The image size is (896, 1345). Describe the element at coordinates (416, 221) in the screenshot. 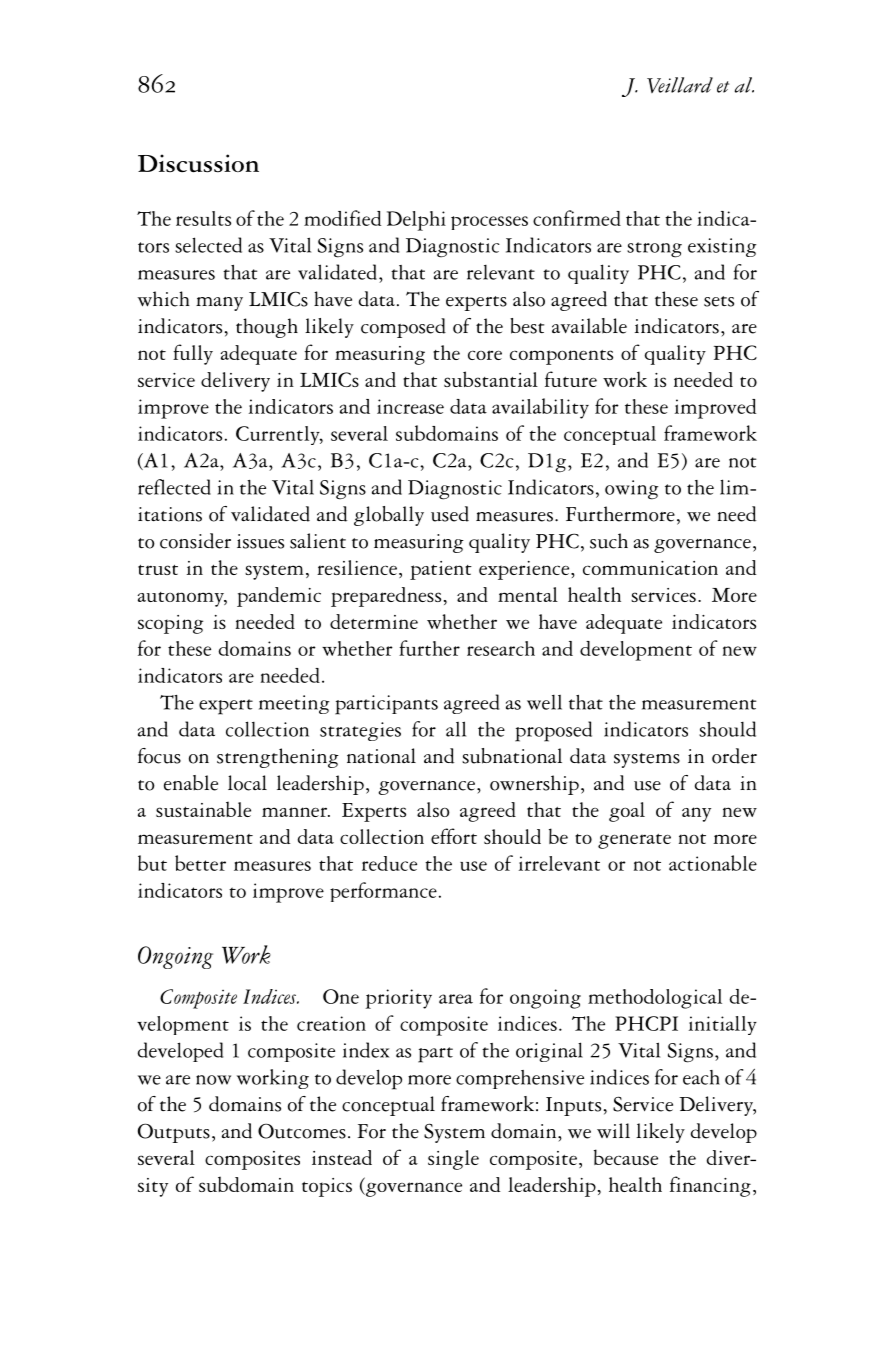

I see `Delphi` at that location.
